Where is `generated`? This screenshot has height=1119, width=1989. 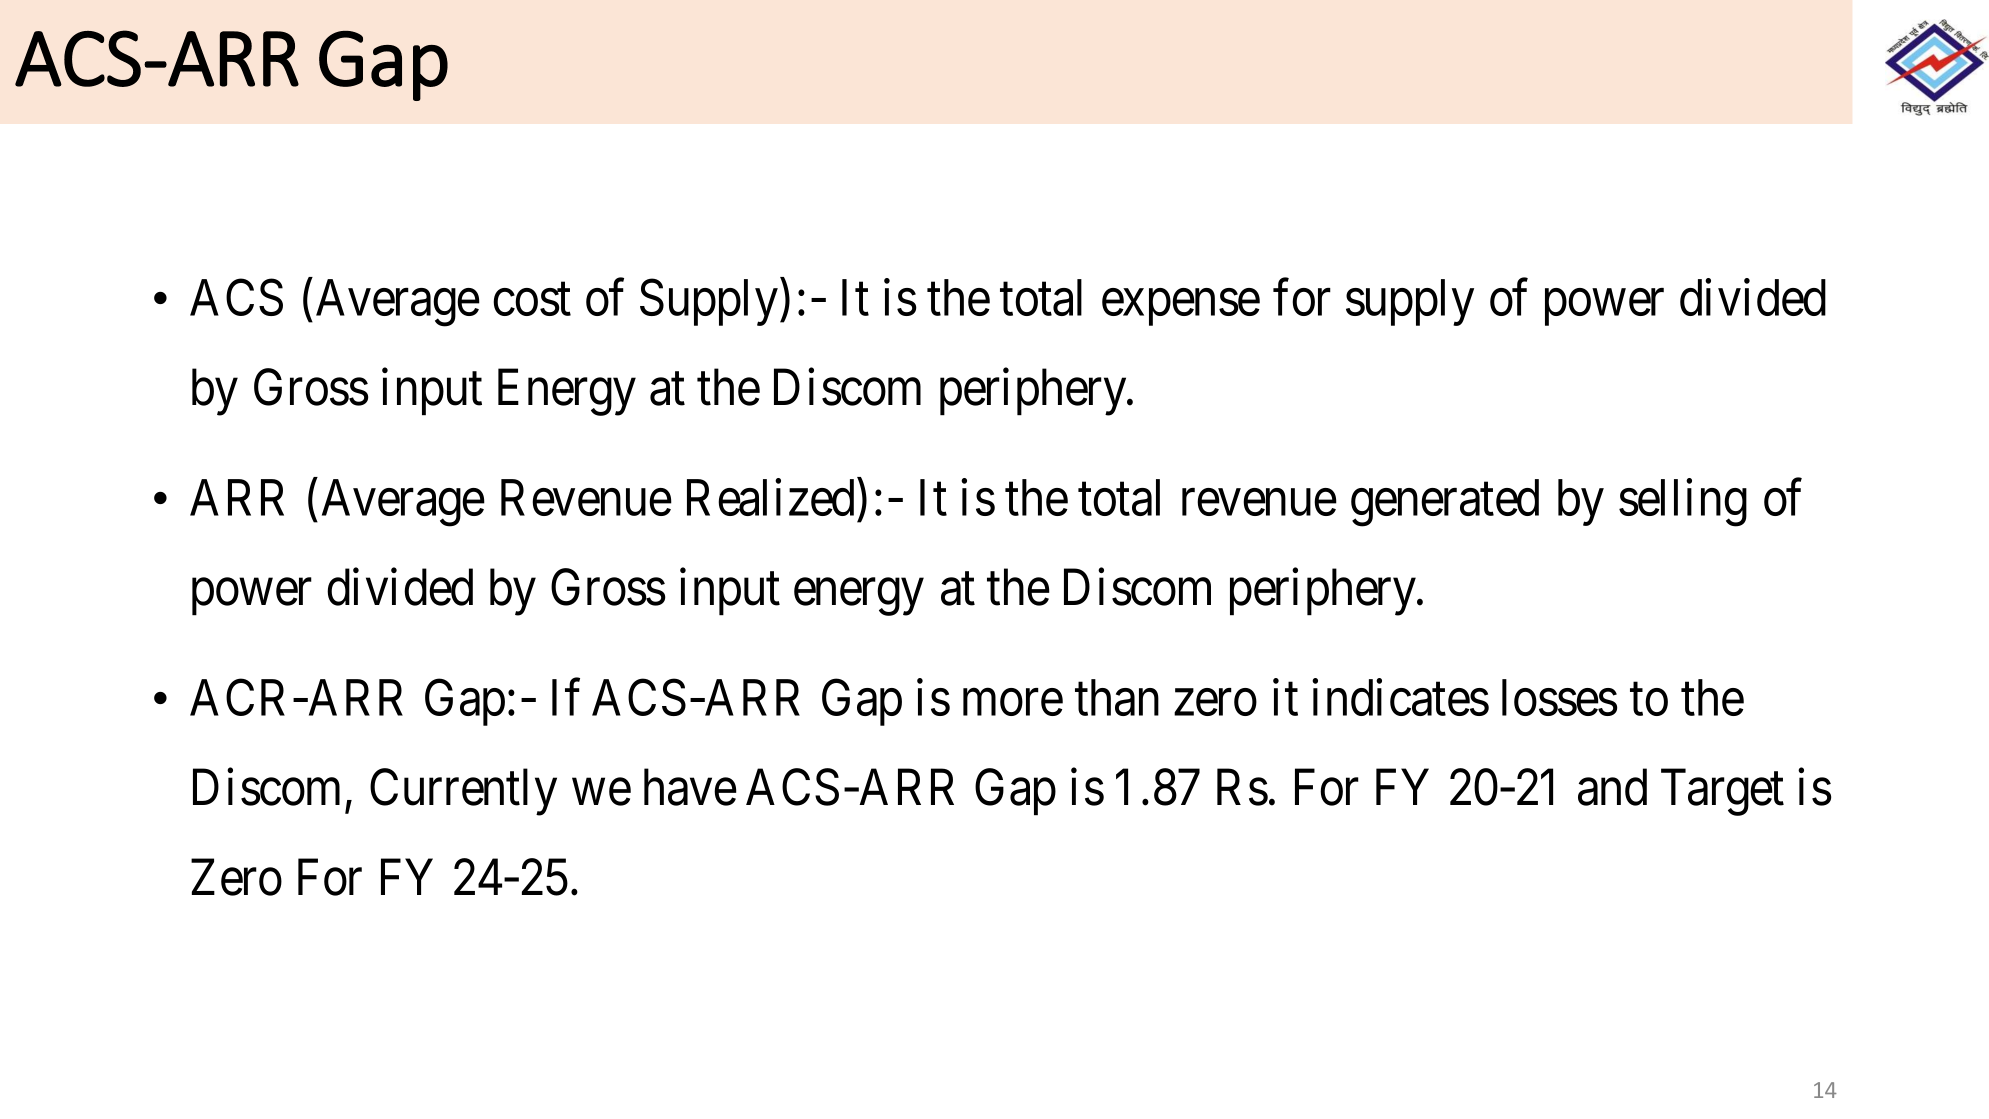 generated is located at coordinates (1445, 503).
